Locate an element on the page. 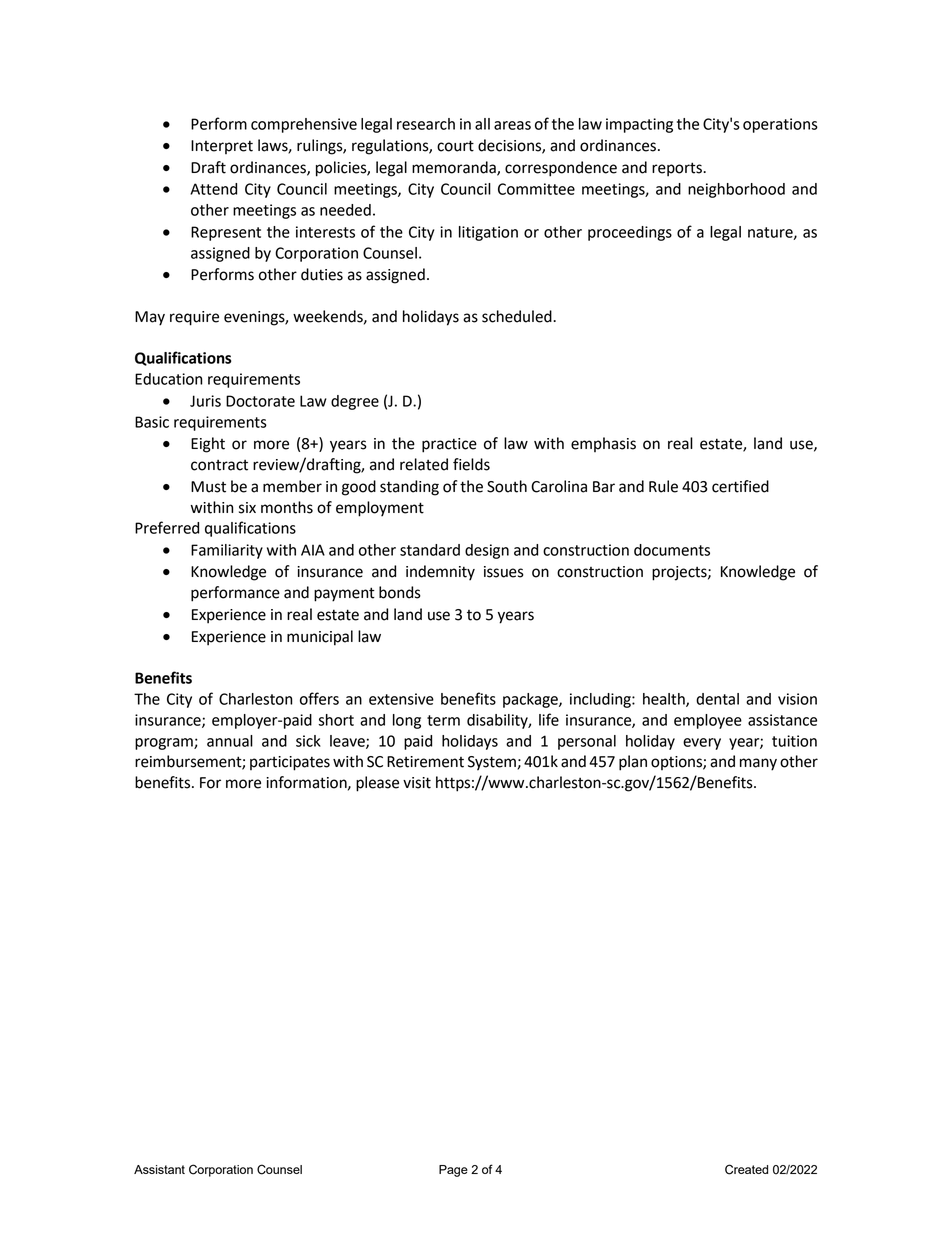  participates is located at coordinates (290, 763).
